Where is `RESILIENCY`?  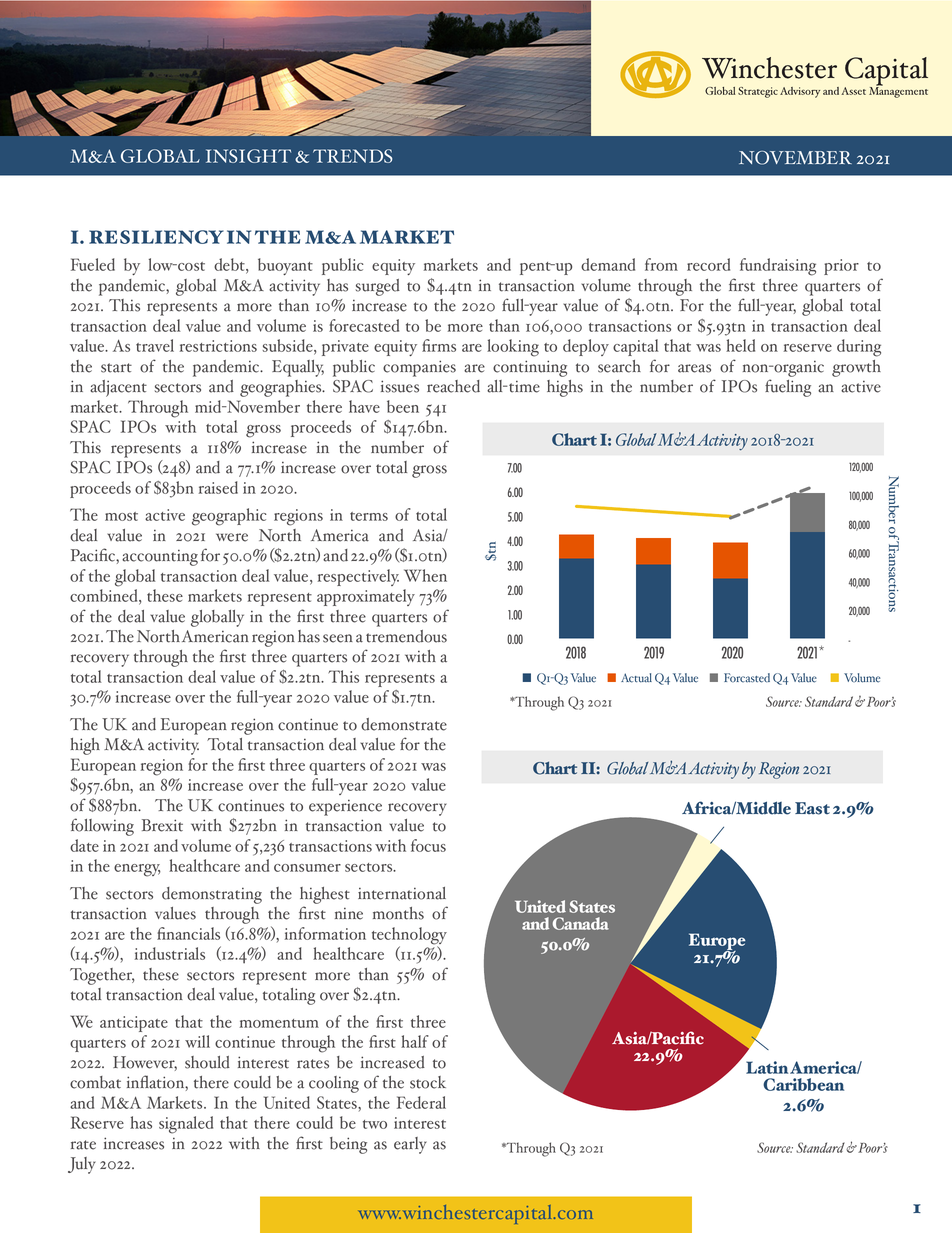 RESILIENCY is located at coordinates (156, 237).
